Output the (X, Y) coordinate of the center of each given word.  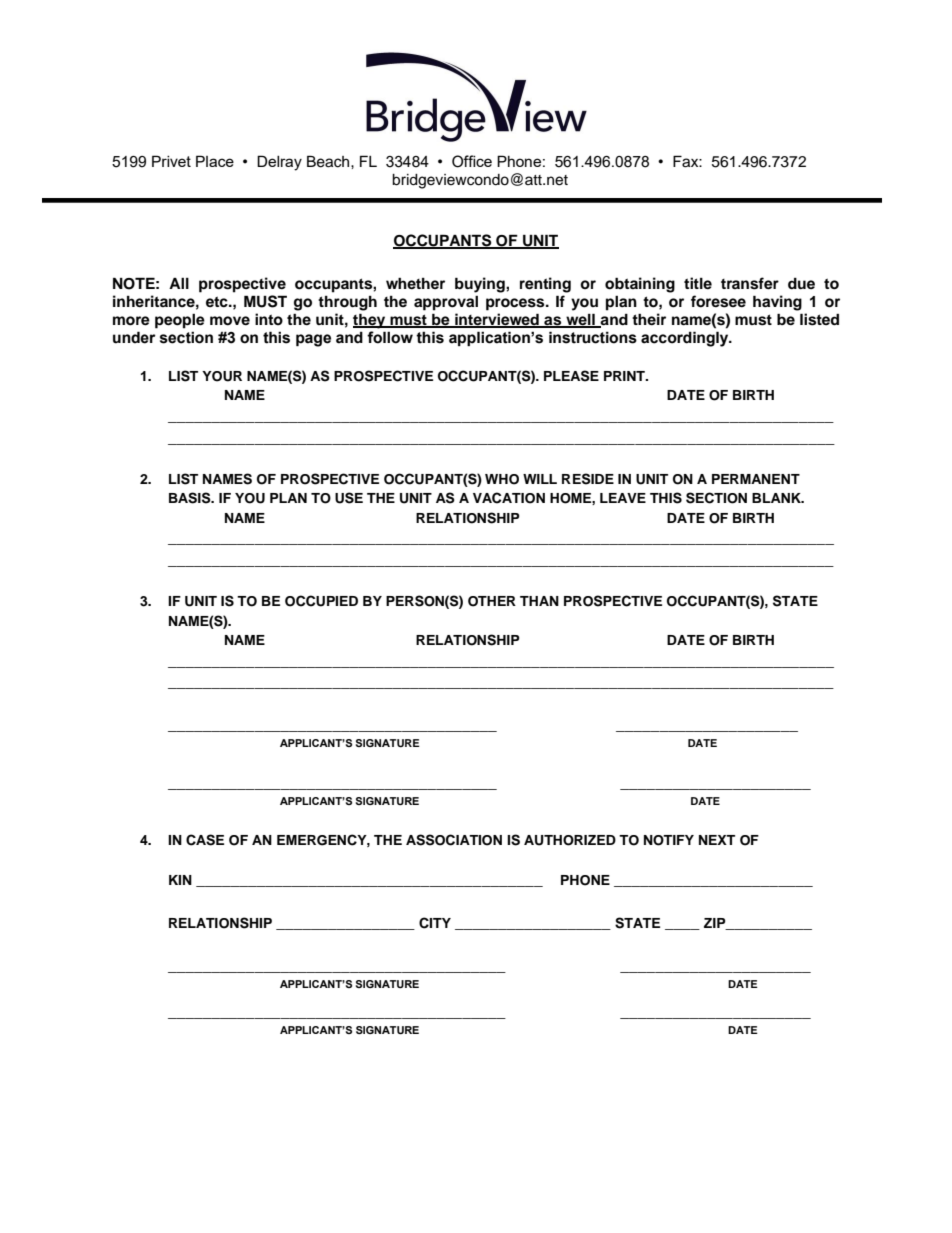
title (698, 283)
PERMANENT (756, 479)
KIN (180, 880)
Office (472, 161)
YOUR (222, 376)
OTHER (492, 601)
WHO (502, 479)
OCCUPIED (321, 601)
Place (215, 161)
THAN (539, 601)
